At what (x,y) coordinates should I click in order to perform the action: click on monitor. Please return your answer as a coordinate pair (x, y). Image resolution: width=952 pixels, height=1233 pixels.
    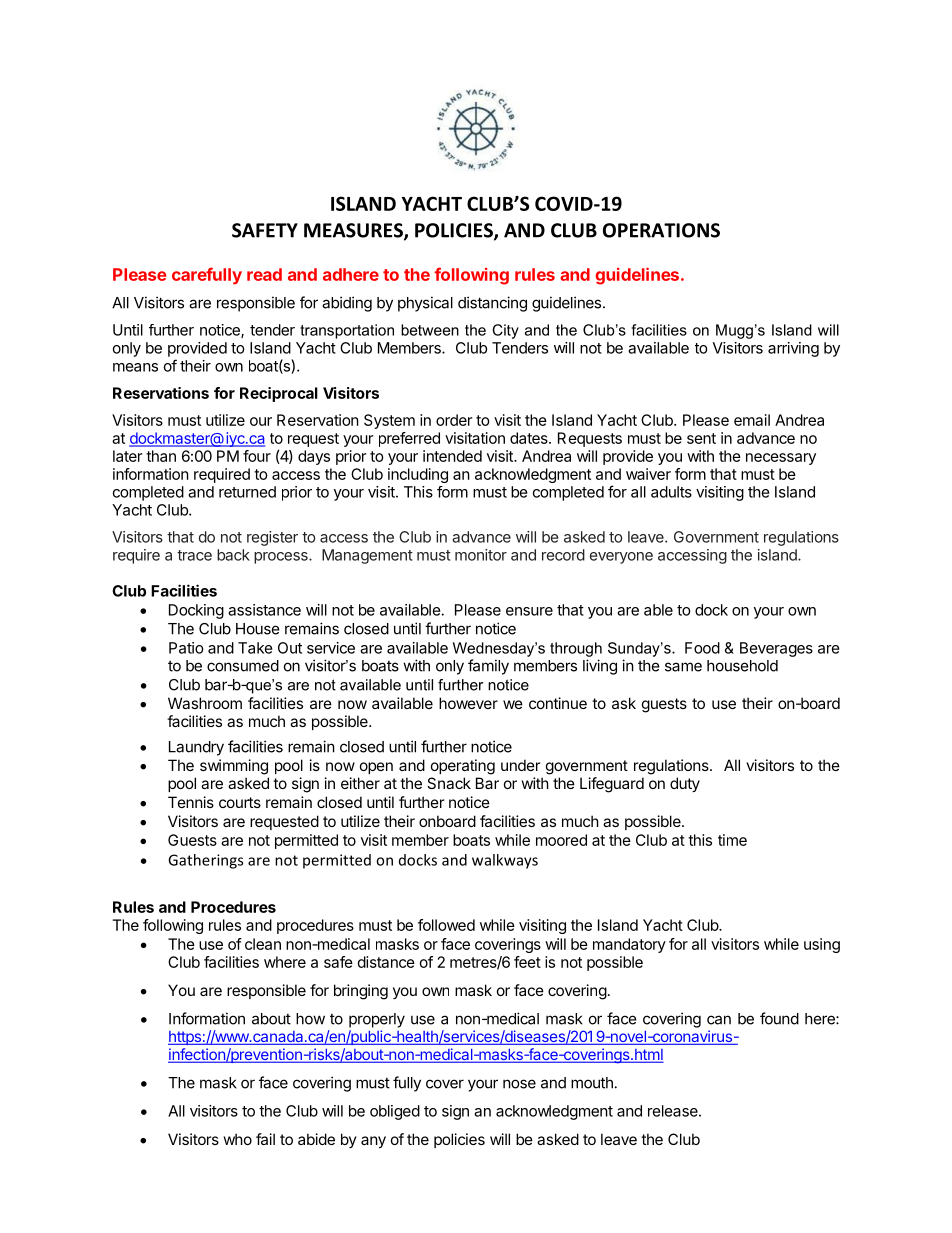
    Looking at the image, I should click on (481, 555).
